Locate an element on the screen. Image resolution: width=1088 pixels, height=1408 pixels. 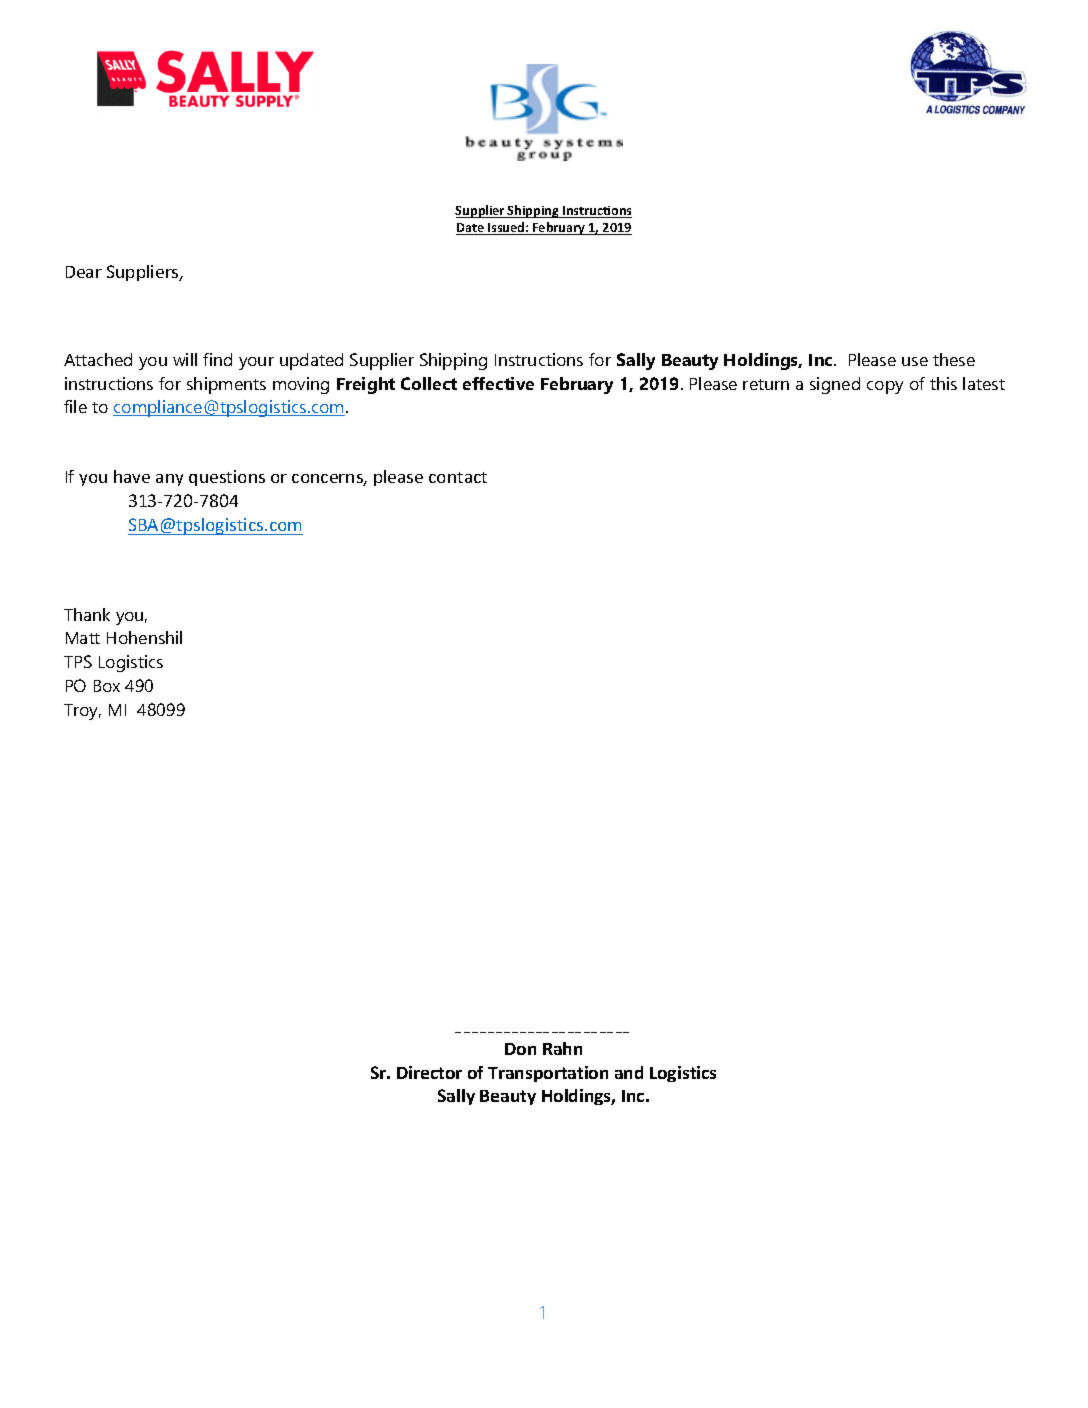
Rahn is located at coordinates (562, 1048).
